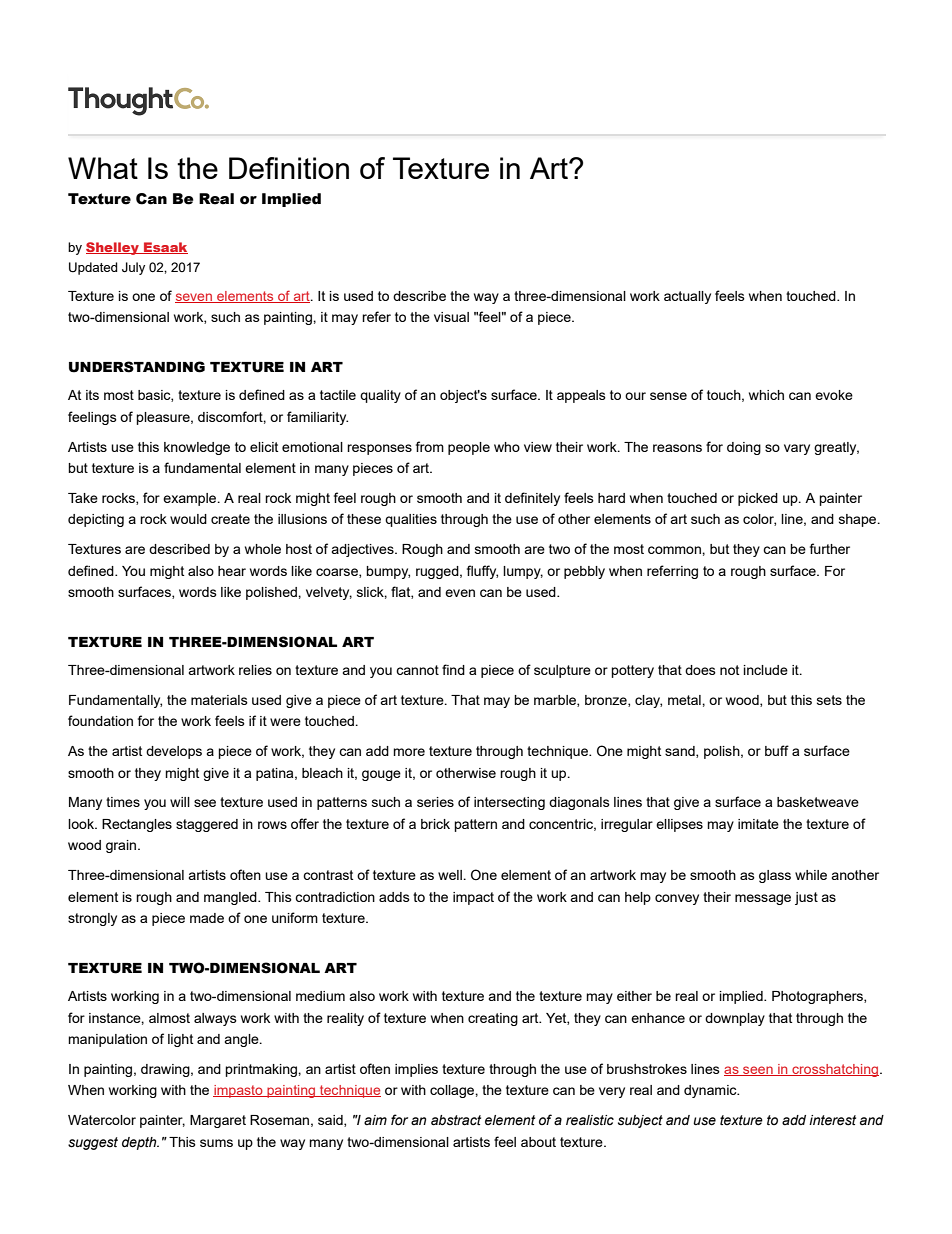 The height and width of the screenshot is (1234, 952). I want to click on Margaret, so click(218, 1121).
